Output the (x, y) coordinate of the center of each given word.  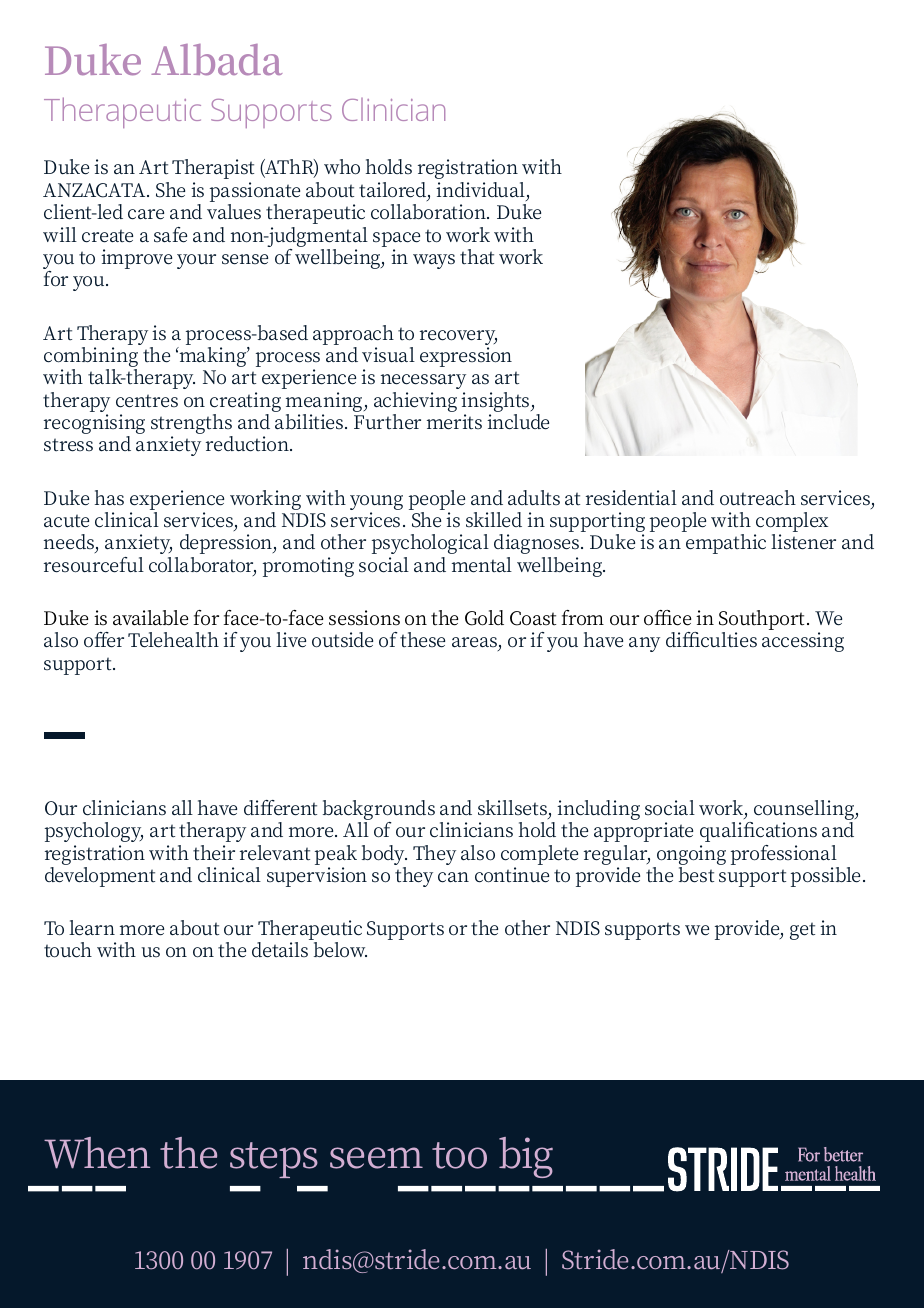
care (146, 214)
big (526, 1157)
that (477, 257)
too (459, 1155)
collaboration (429, 212)
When (97, 1153)
